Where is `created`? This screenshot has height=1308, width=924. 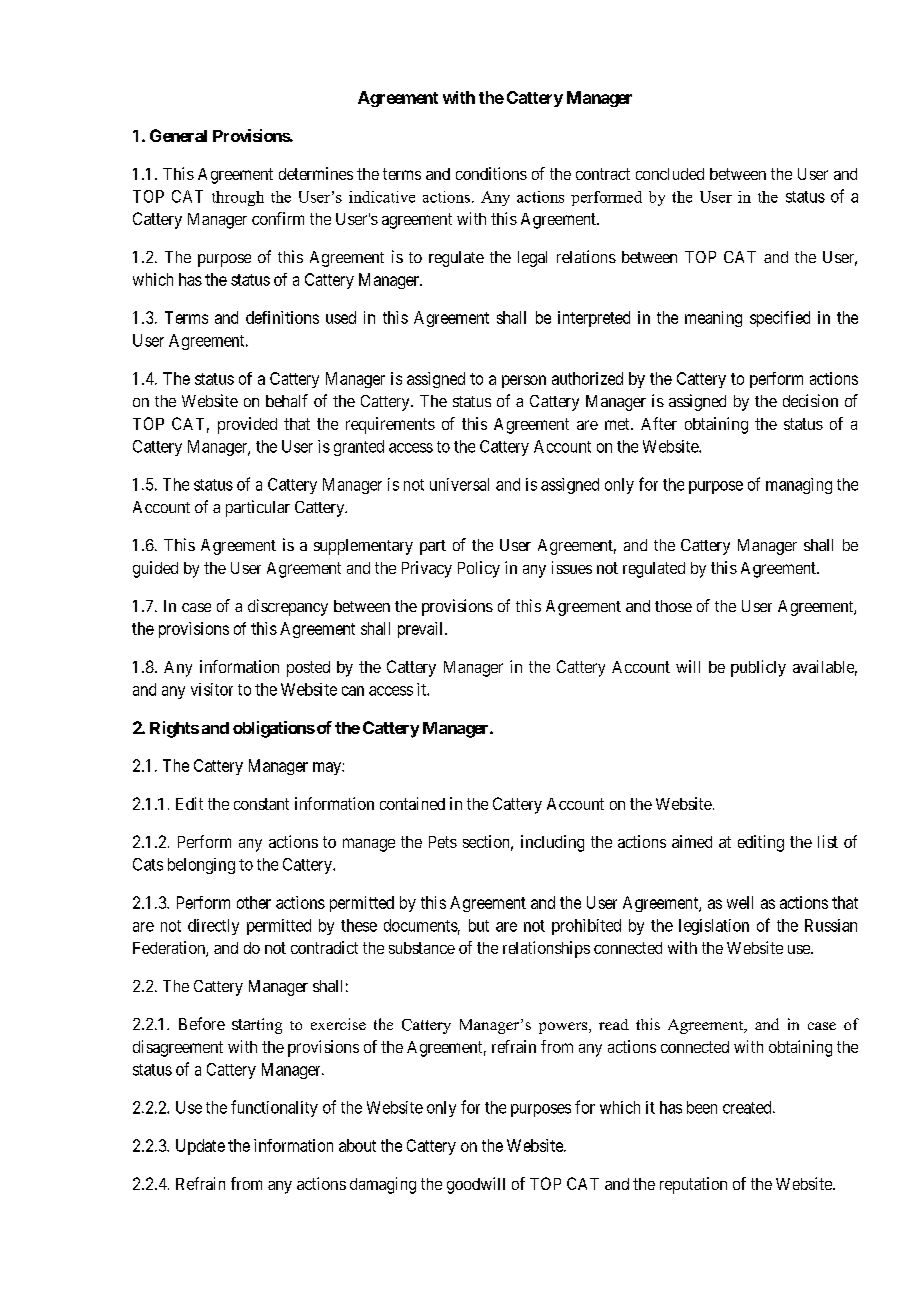 created is located at coordinates (748, 1107).
